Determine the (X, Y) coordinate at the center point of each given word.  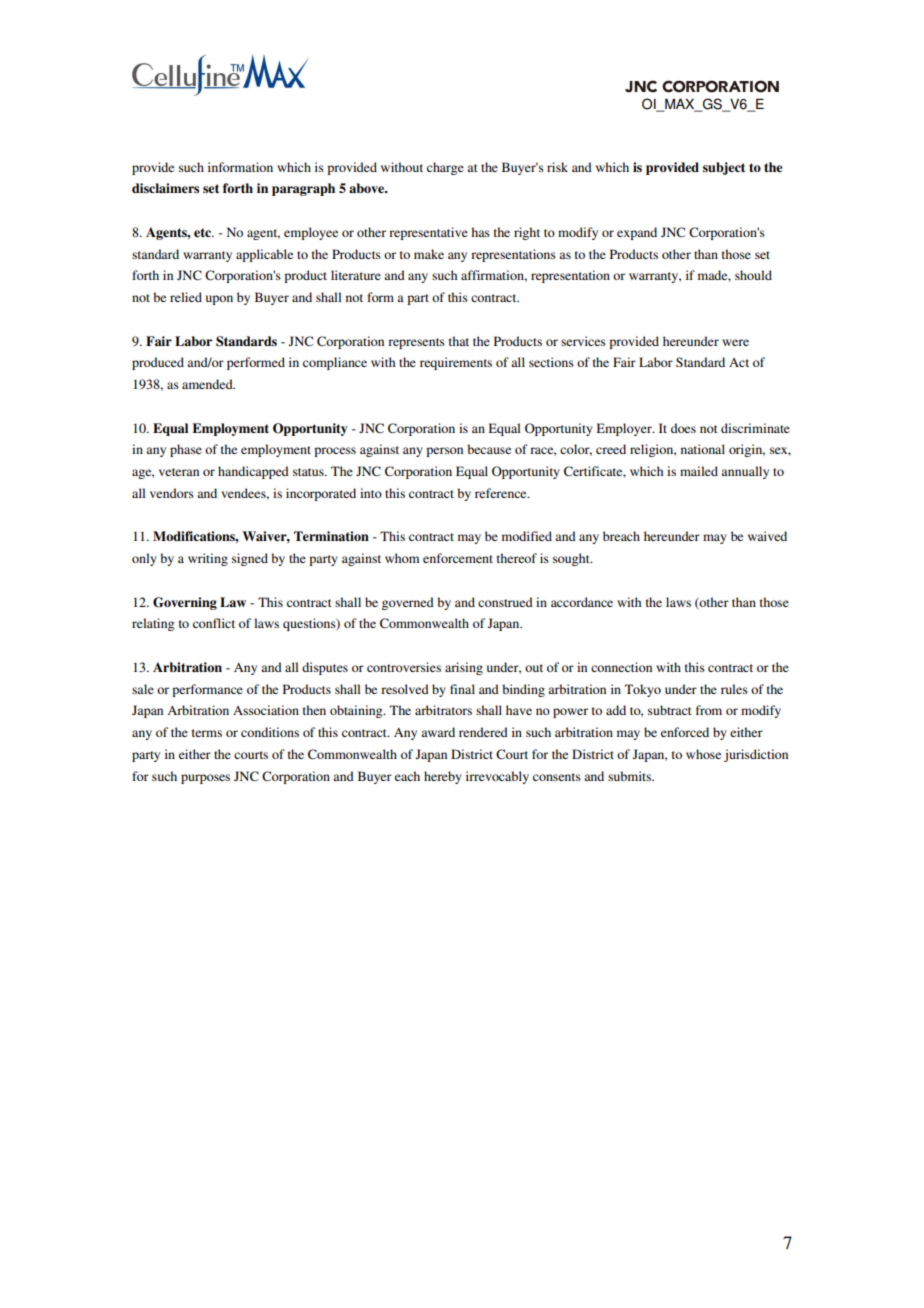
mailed (699, 471)
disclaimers (165, 188)
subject (724, 168)
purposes (205, 779)
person (444, 452)
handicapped (253, 472)
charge (445, 168)
